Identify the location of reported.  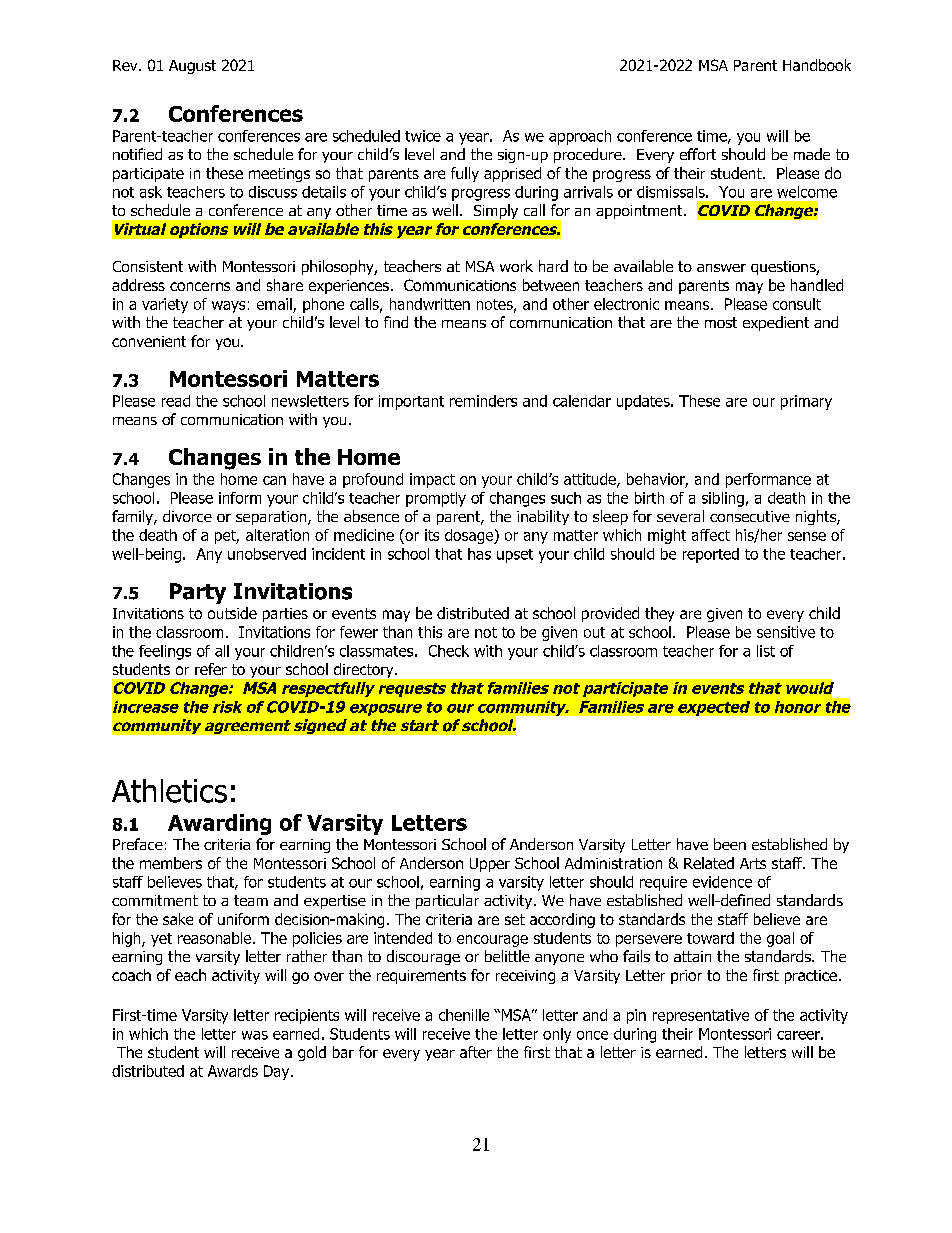
(711, 555).
